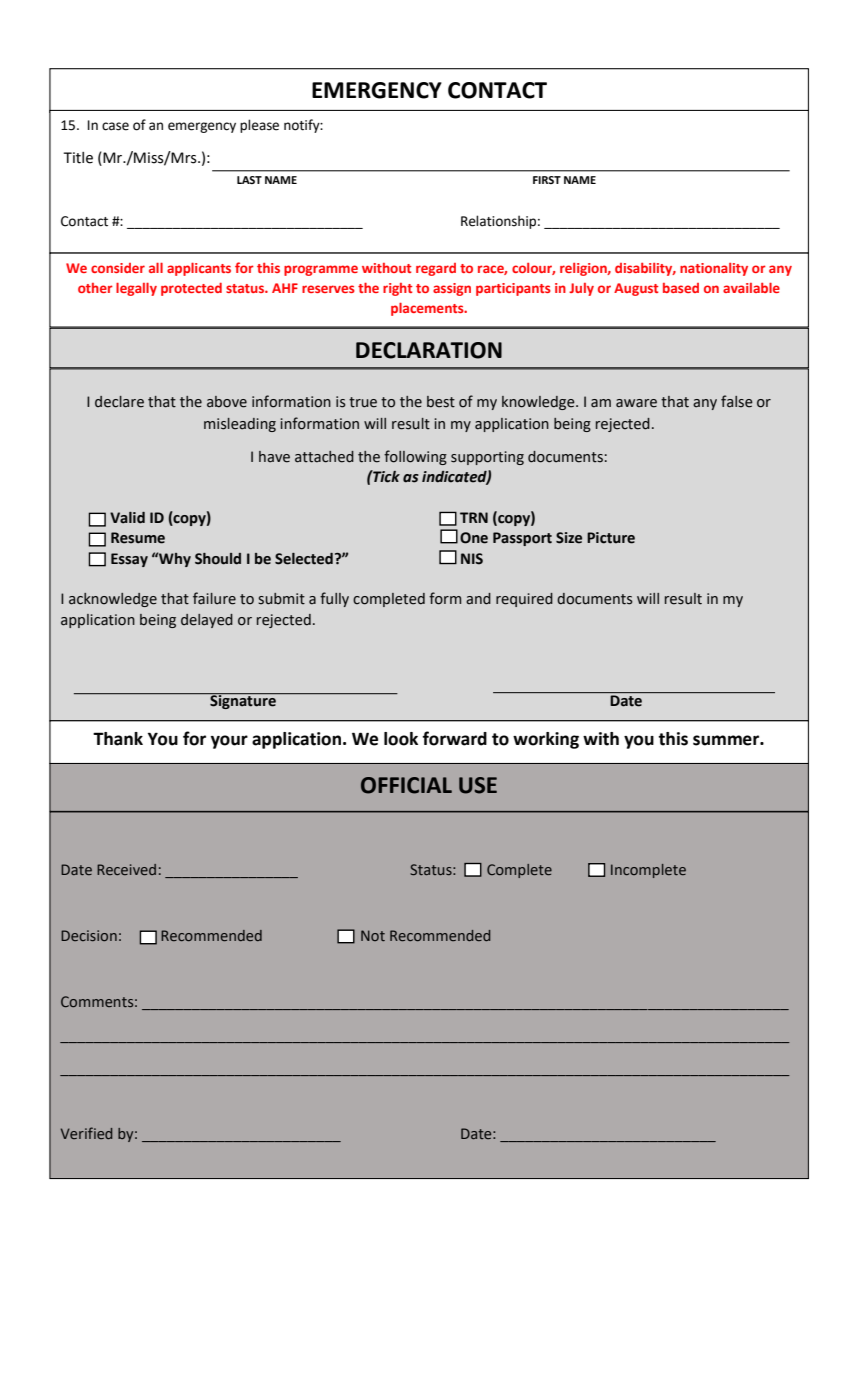 The width and height of the screenshot is (849, 1400). Describe the element at coordinates (86, 1133) in the screenshot. I see `Verified` at that location.
